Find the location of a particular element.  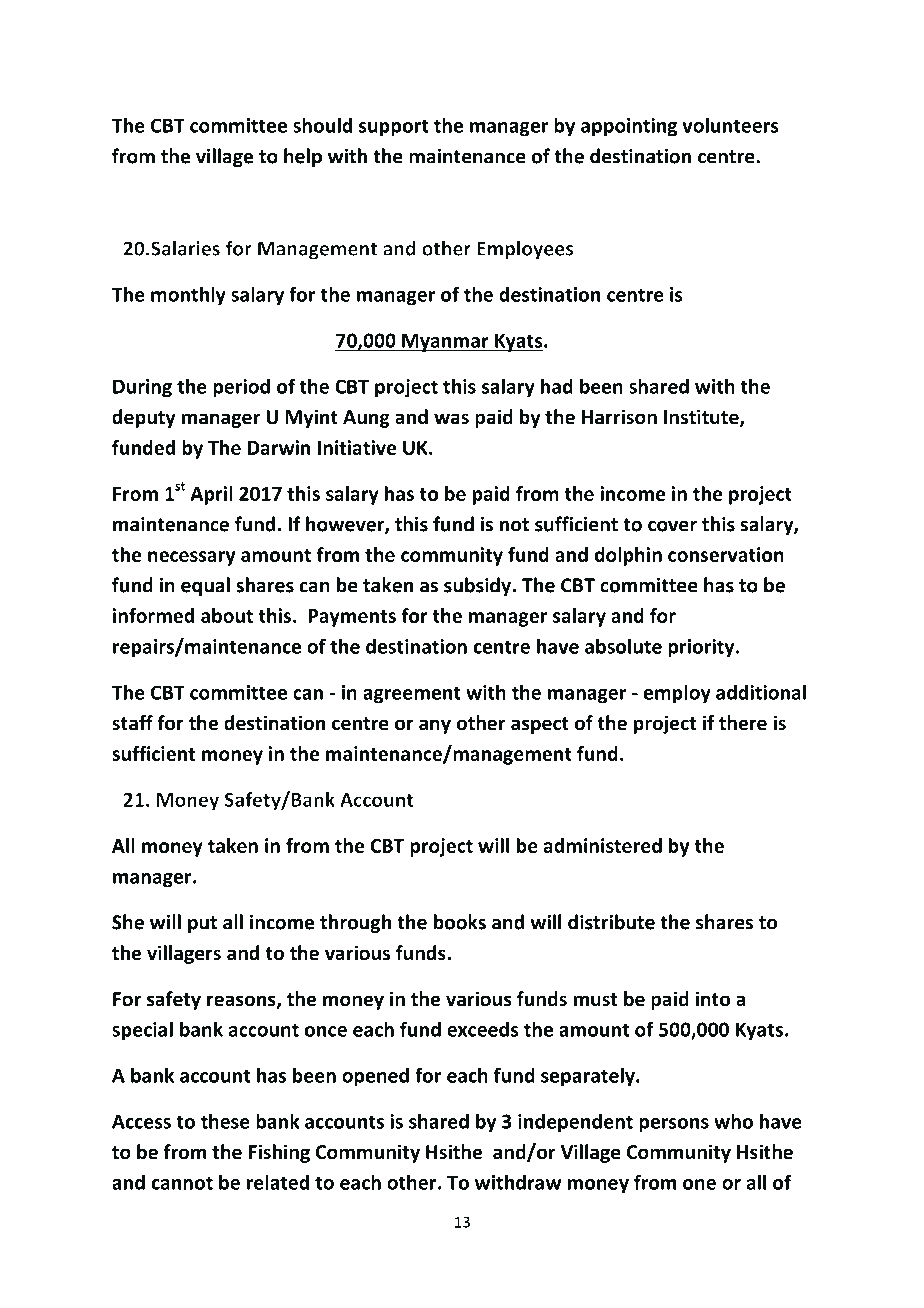

volunteers is located at coordinates (730, 125).
